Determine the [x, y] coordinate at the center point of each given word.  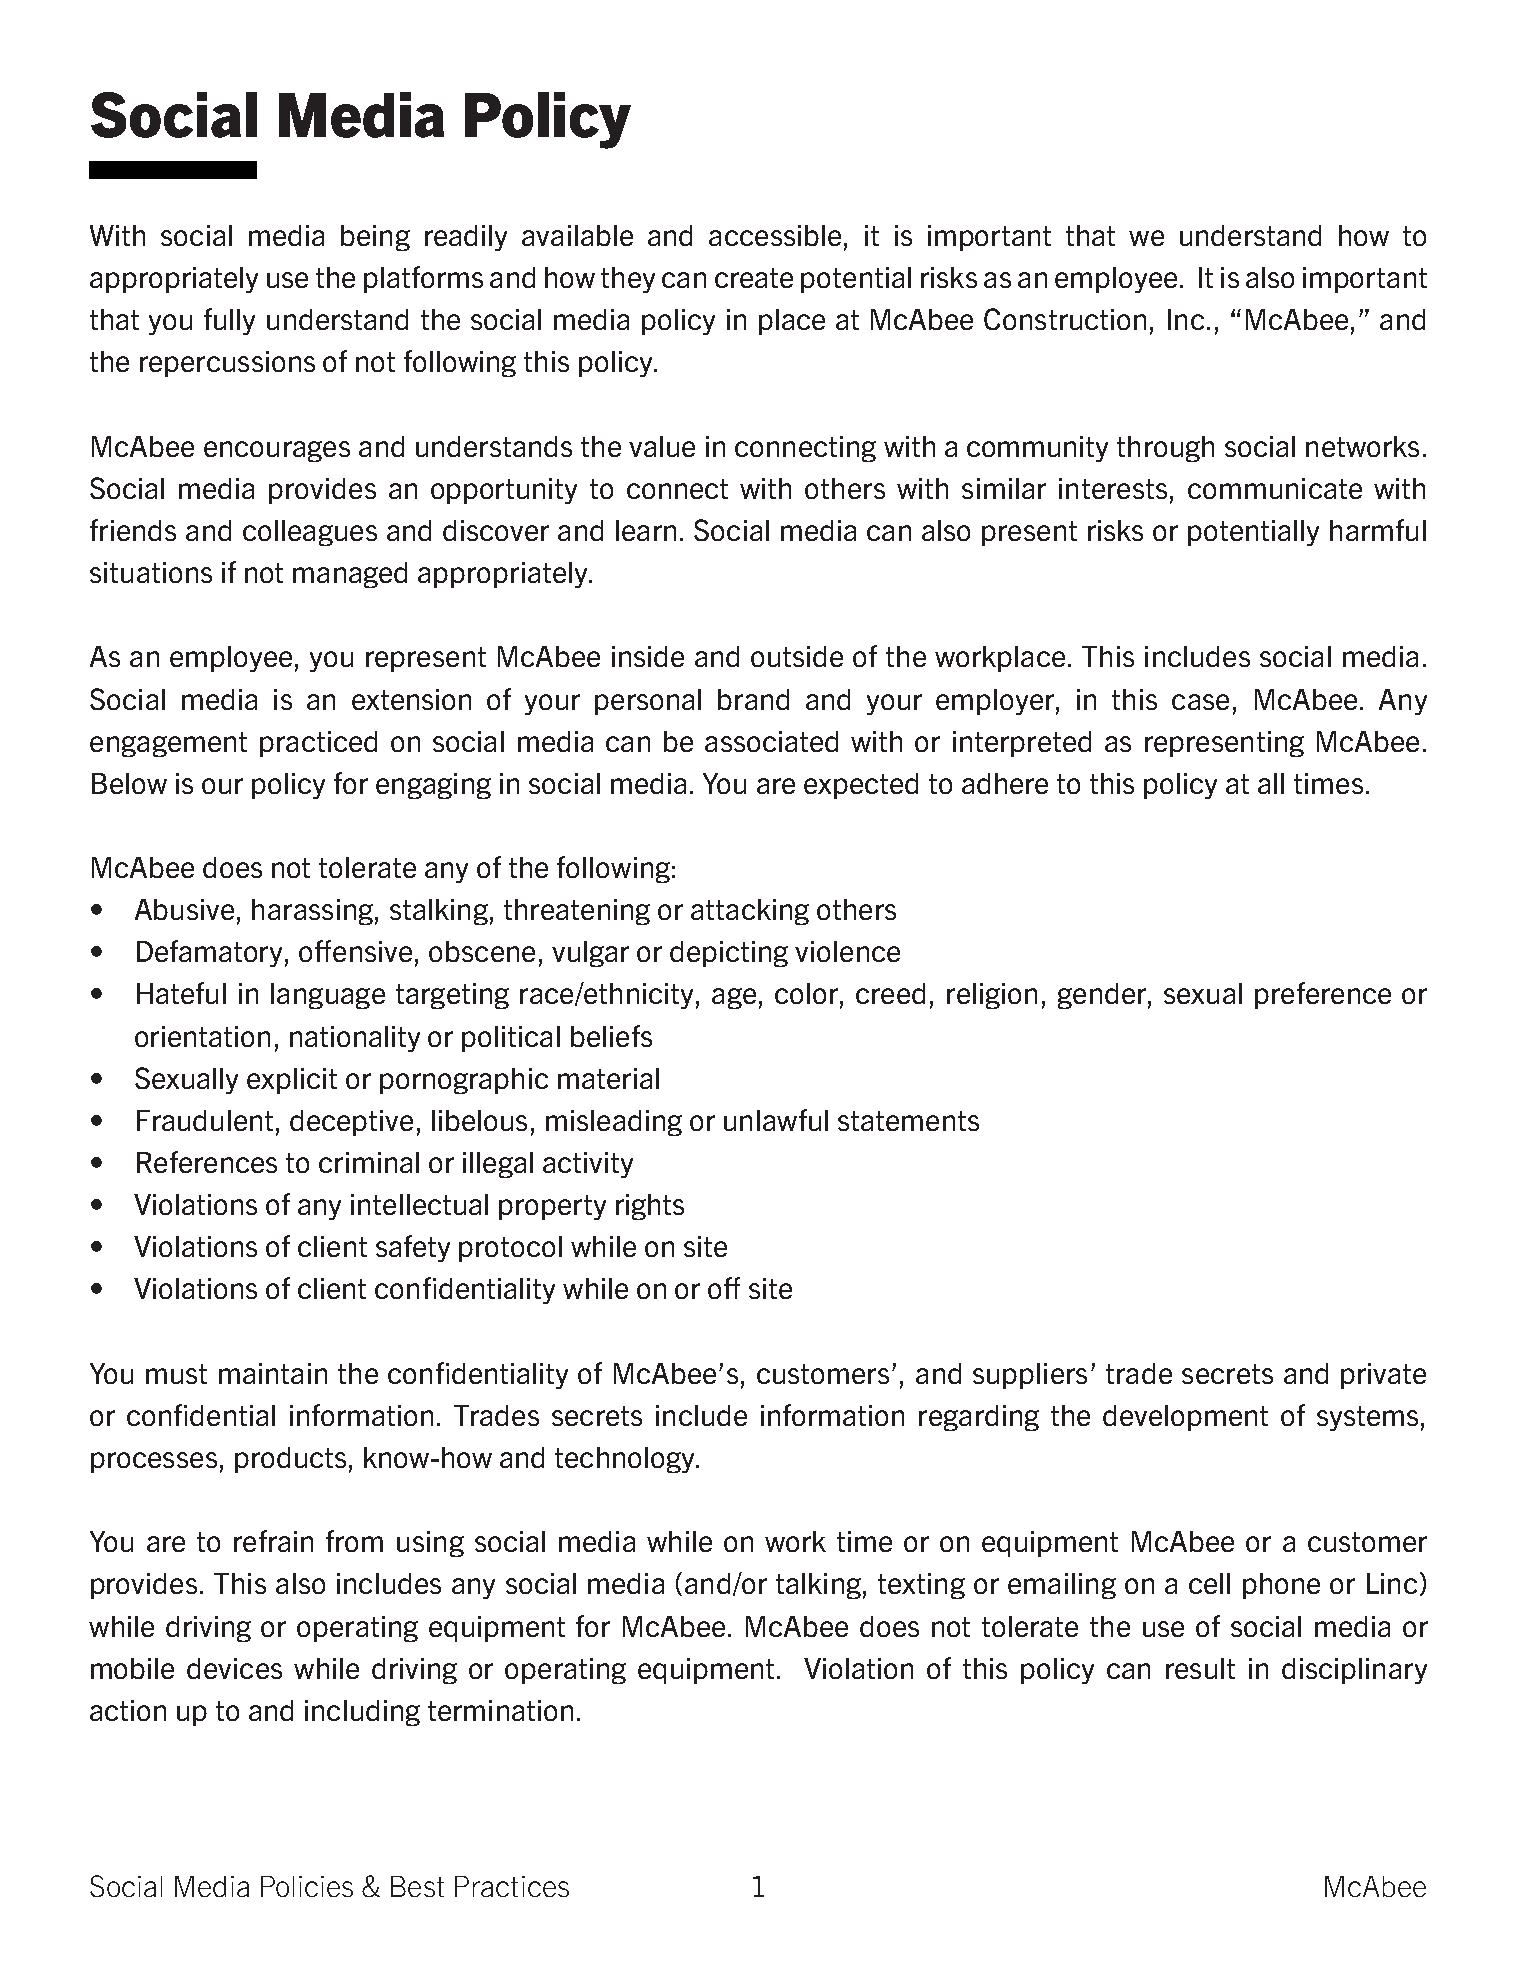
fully [229, 321]
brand [753, 699]
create [754, 278]
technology [626, 1460]
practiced [318, 744]
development [1185, 1418]
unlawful [776, 1120]
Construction [1065, 319]
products [290, 1460]
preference [1323, 995]
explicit [292, 1081]
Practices [512, 1886]
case [1200, 702]
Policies [307, 1886]
